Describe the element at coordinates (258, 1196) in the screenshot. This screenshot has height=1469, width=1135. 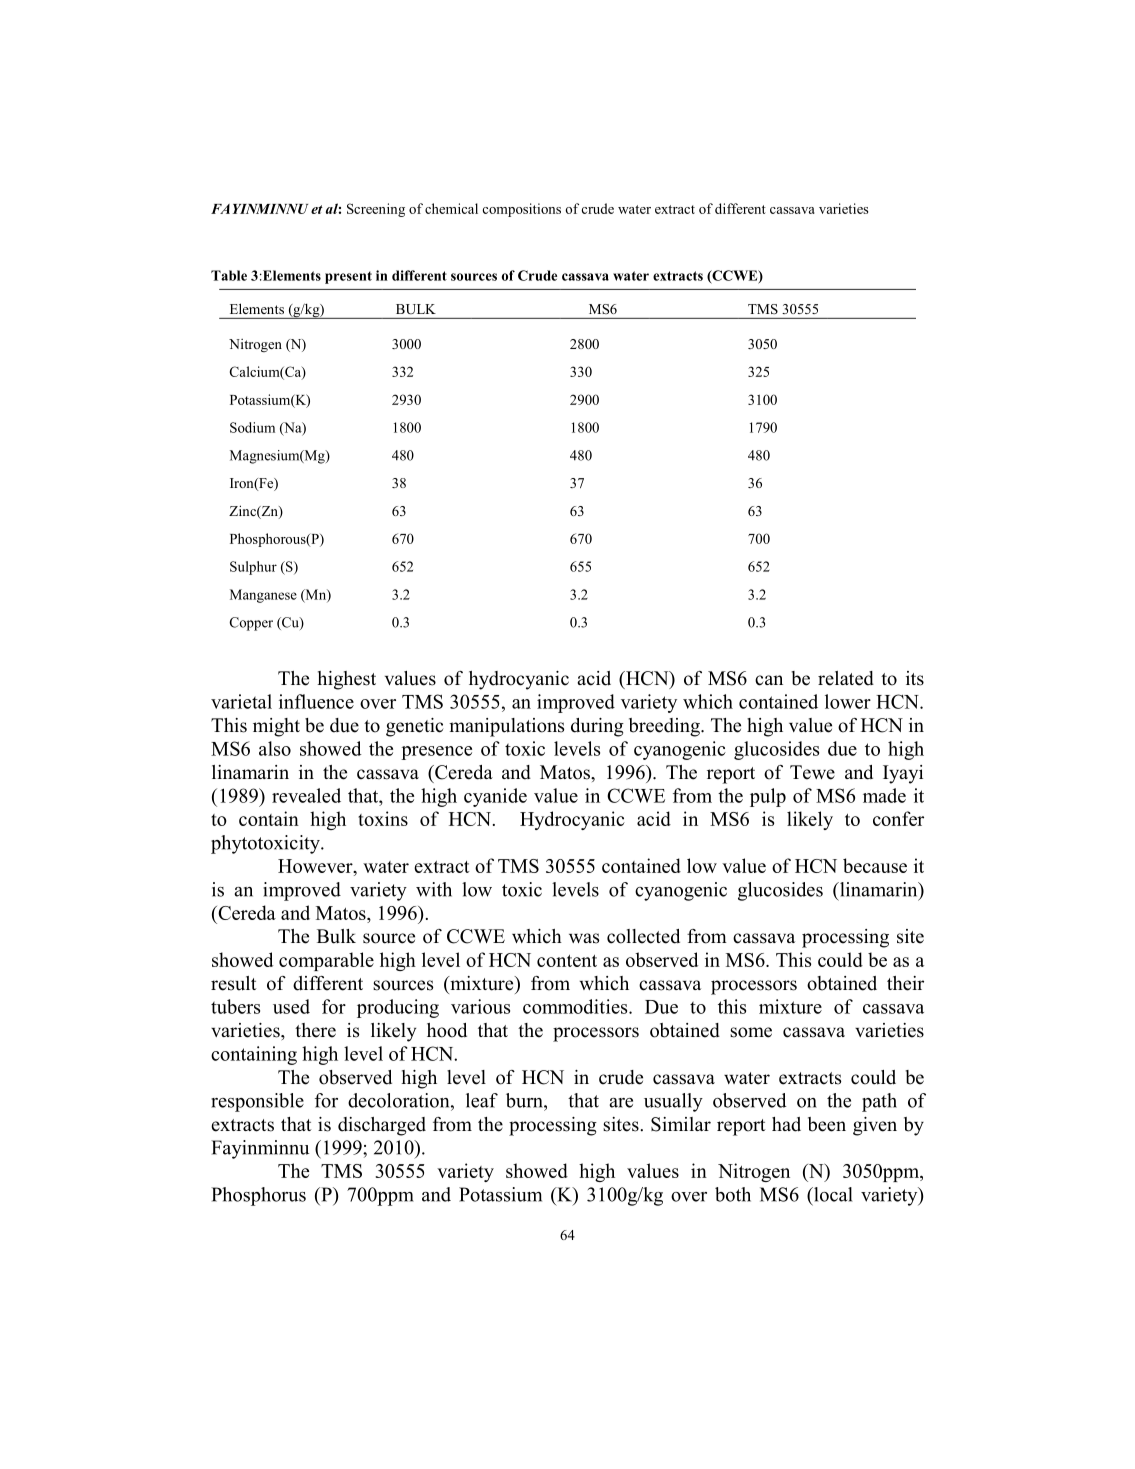
I see `Phosphorus` at that location.
